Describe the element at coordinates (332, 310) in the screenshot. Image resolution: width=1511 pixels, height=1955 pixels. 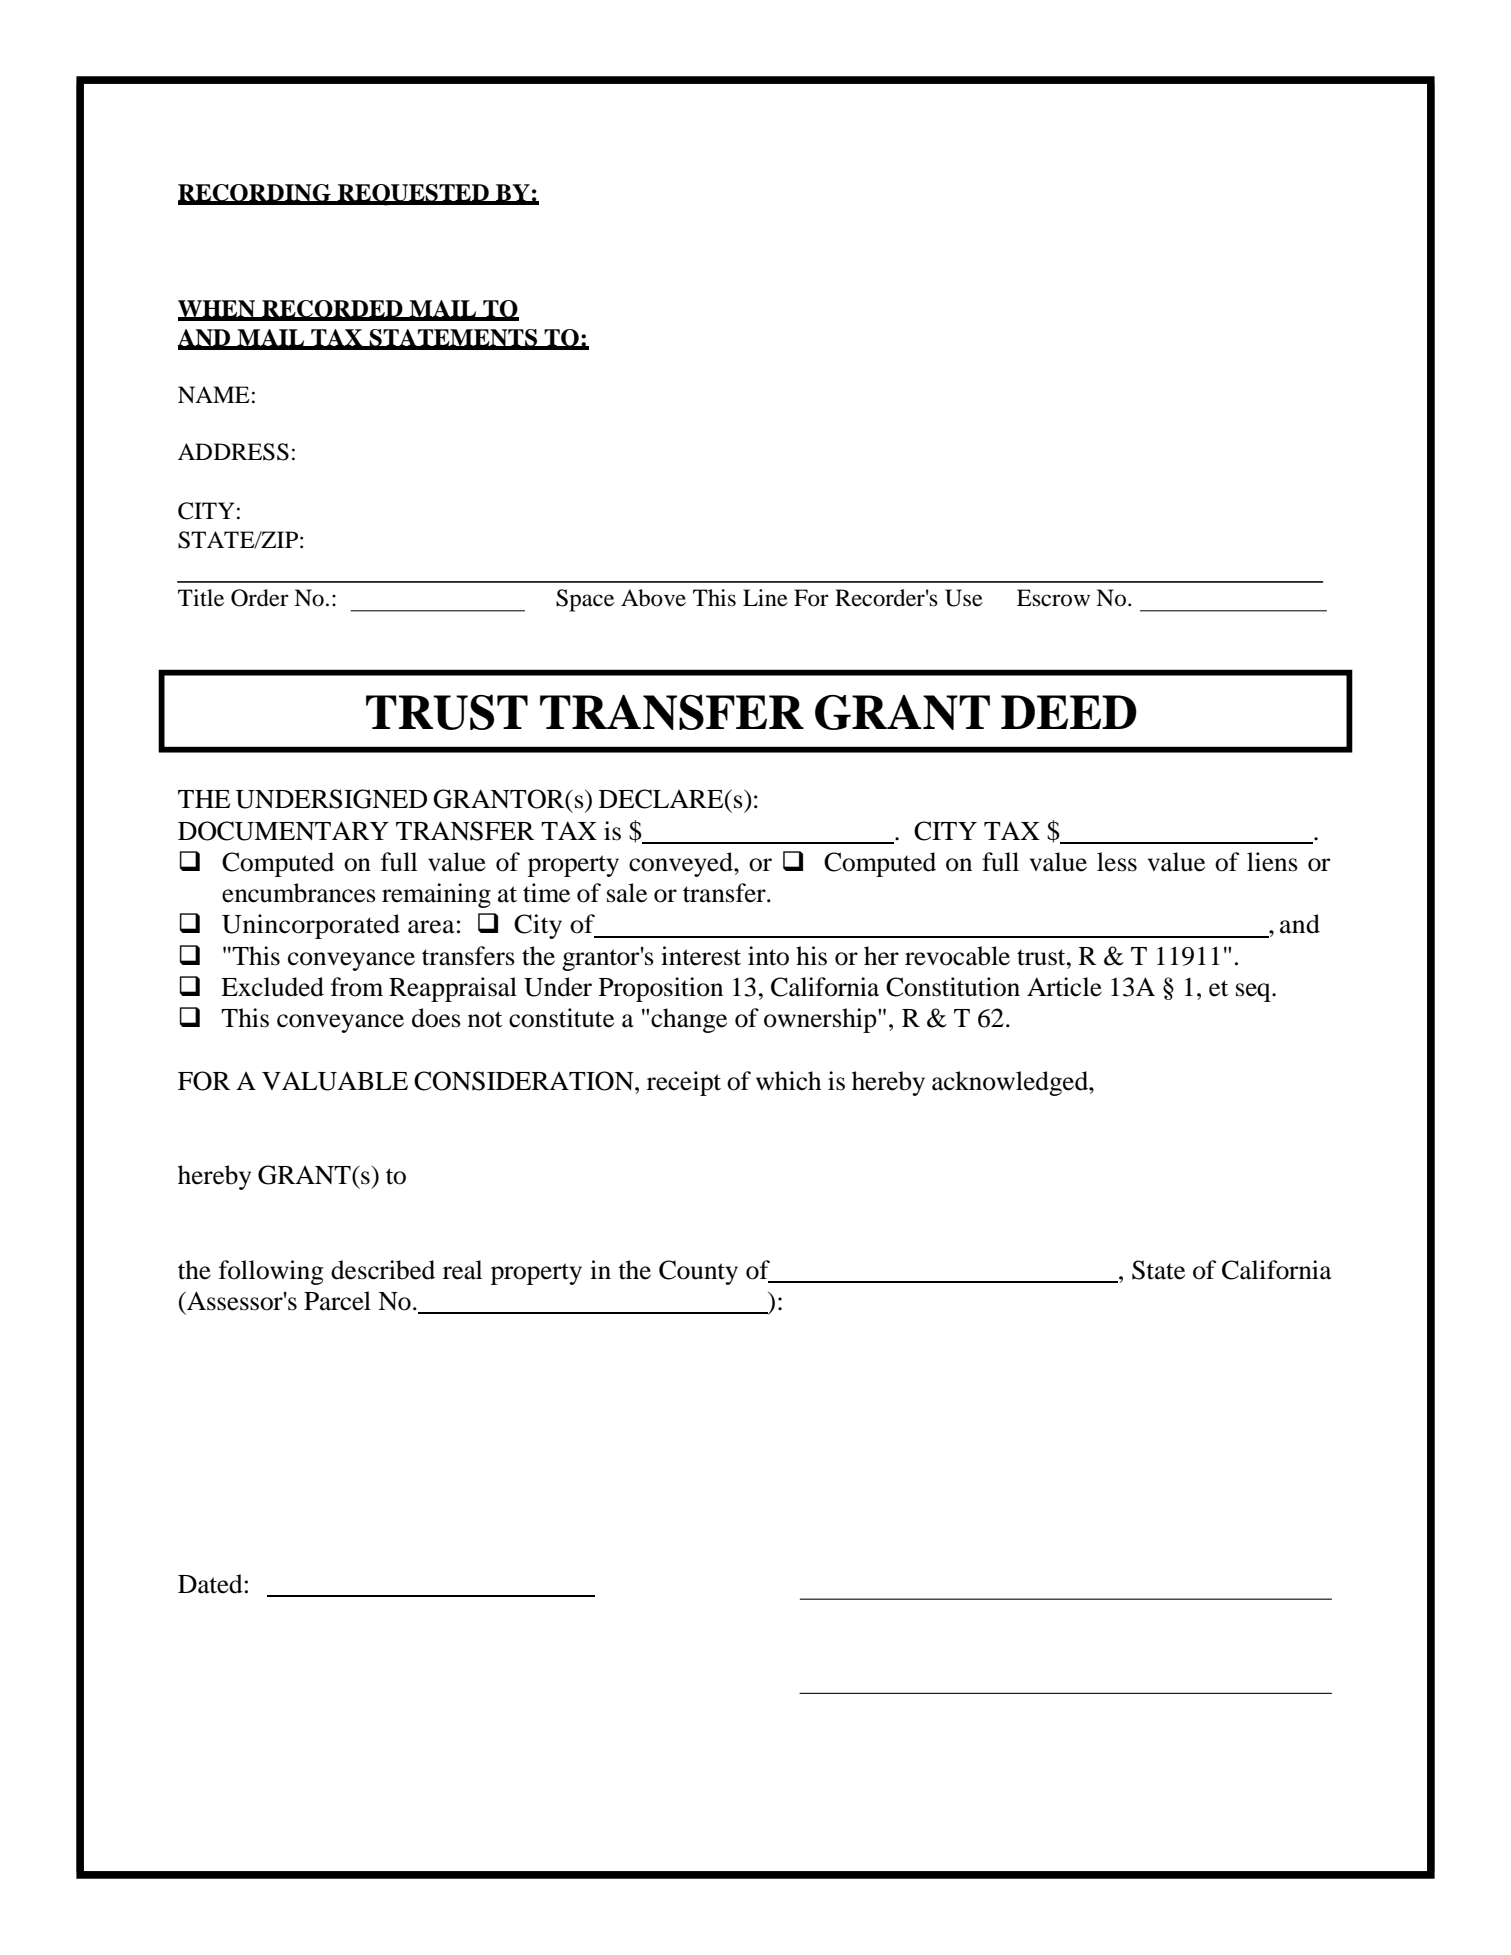
I see `RECORDED` at that location.
